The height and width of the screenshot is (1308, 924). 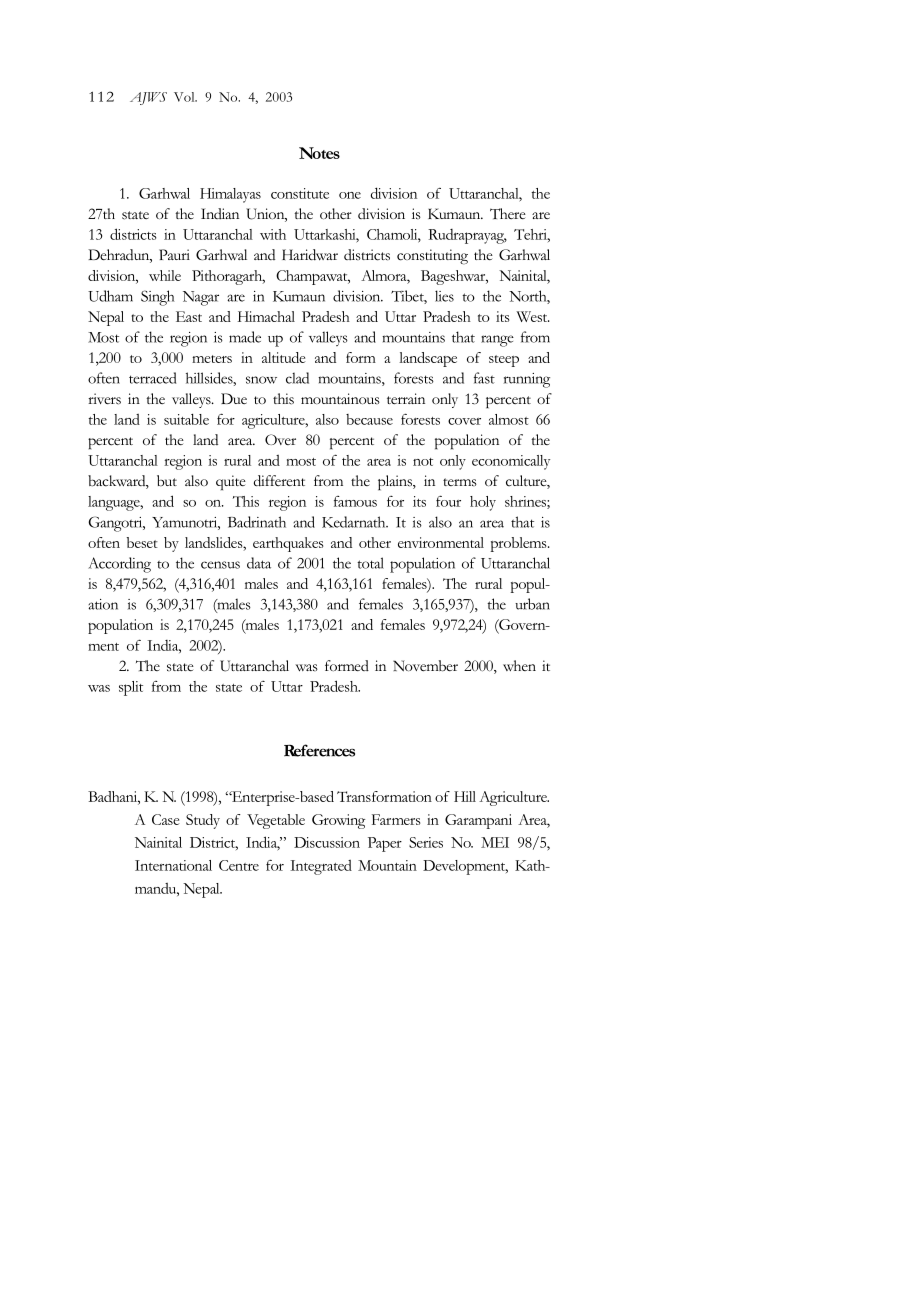 What do you see at coordinates (319, 153) in the screenshot?
I see `Notes` at bounding box center [319, 153].
